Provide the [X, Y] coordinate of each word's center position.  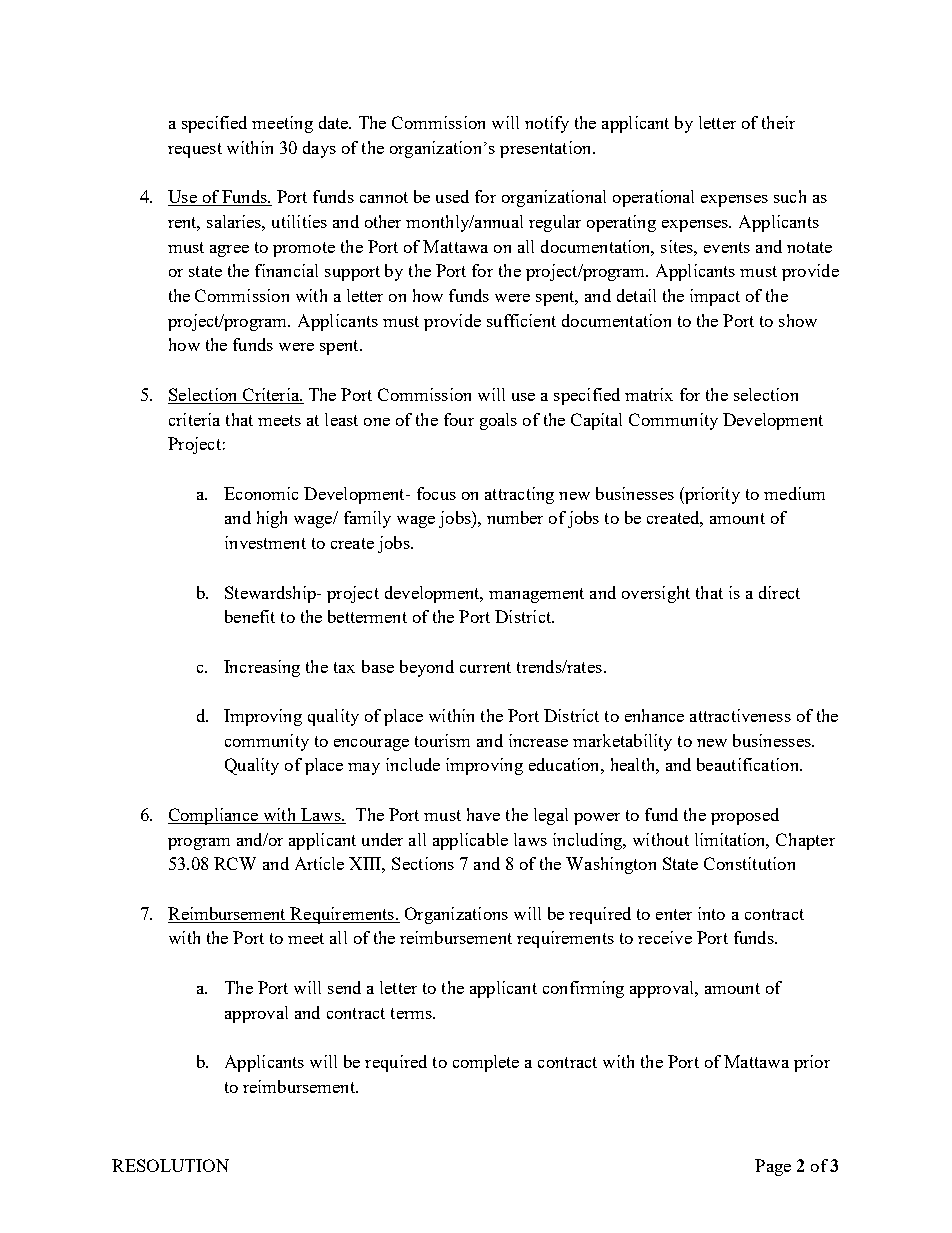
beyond [427, 668]
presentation [547, 149]
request [195, 150]
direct [779, 592]
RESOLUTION [170, 1165]
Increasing [262, 668]
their [778, 122]
